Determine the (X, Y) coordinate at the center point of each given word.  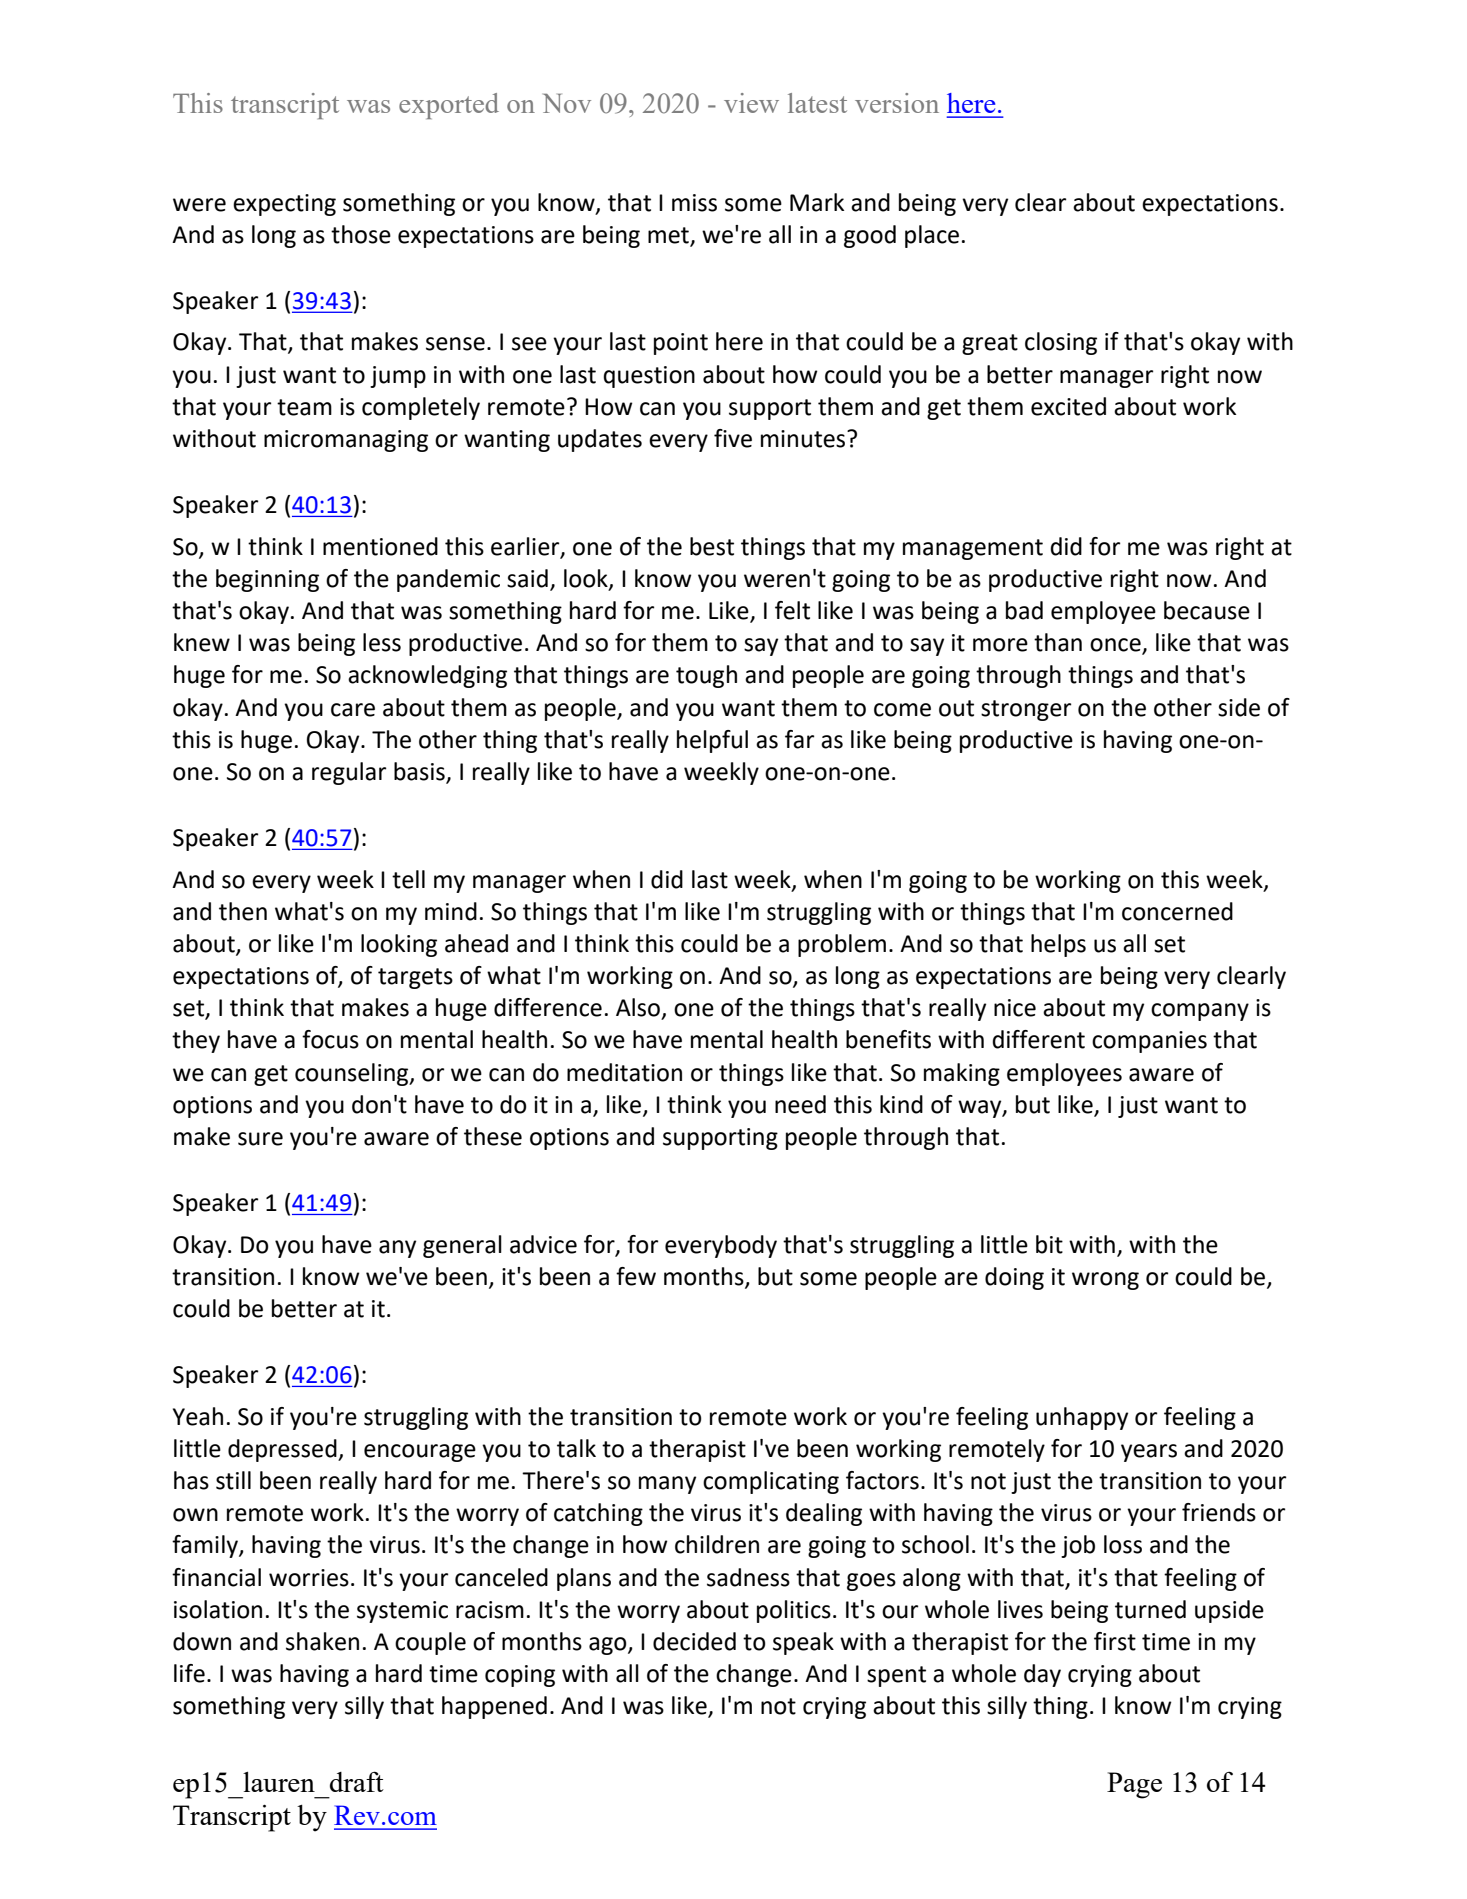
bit (1049, 1244)
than (1058, 642)
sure (260, 1139)
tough (706, 676)
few (636, 1276)
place (932, 236)
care (353, 710)
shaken (322, 1641)
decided (694, 1641)
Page (1134, 1785)
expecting (284, 205)
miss (694, 203)
